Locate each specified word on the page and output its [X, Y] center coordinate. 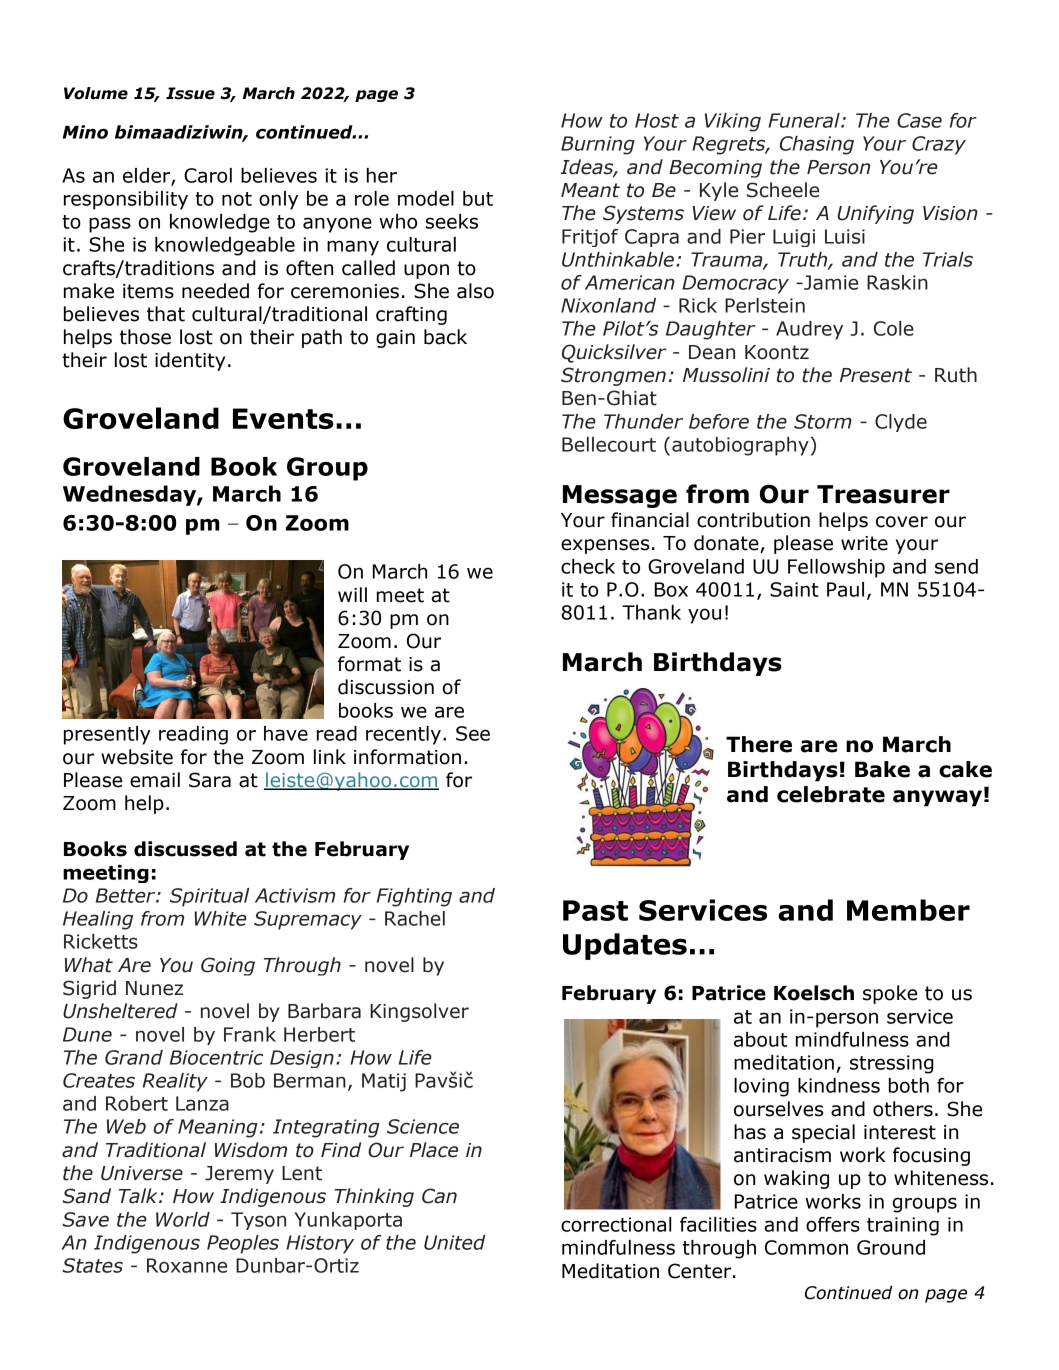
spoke [890, 994]
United [454, 1242]
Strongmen [613, 376]
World [183, 1219]
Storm [823, 421]
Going [228, 966]
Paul [845, 589]
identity [190, 361]
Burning [598, 145]
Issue [190, 93]
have [286, 733]
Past [595, 910]
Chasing [817, 145]
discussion [386, 687]
